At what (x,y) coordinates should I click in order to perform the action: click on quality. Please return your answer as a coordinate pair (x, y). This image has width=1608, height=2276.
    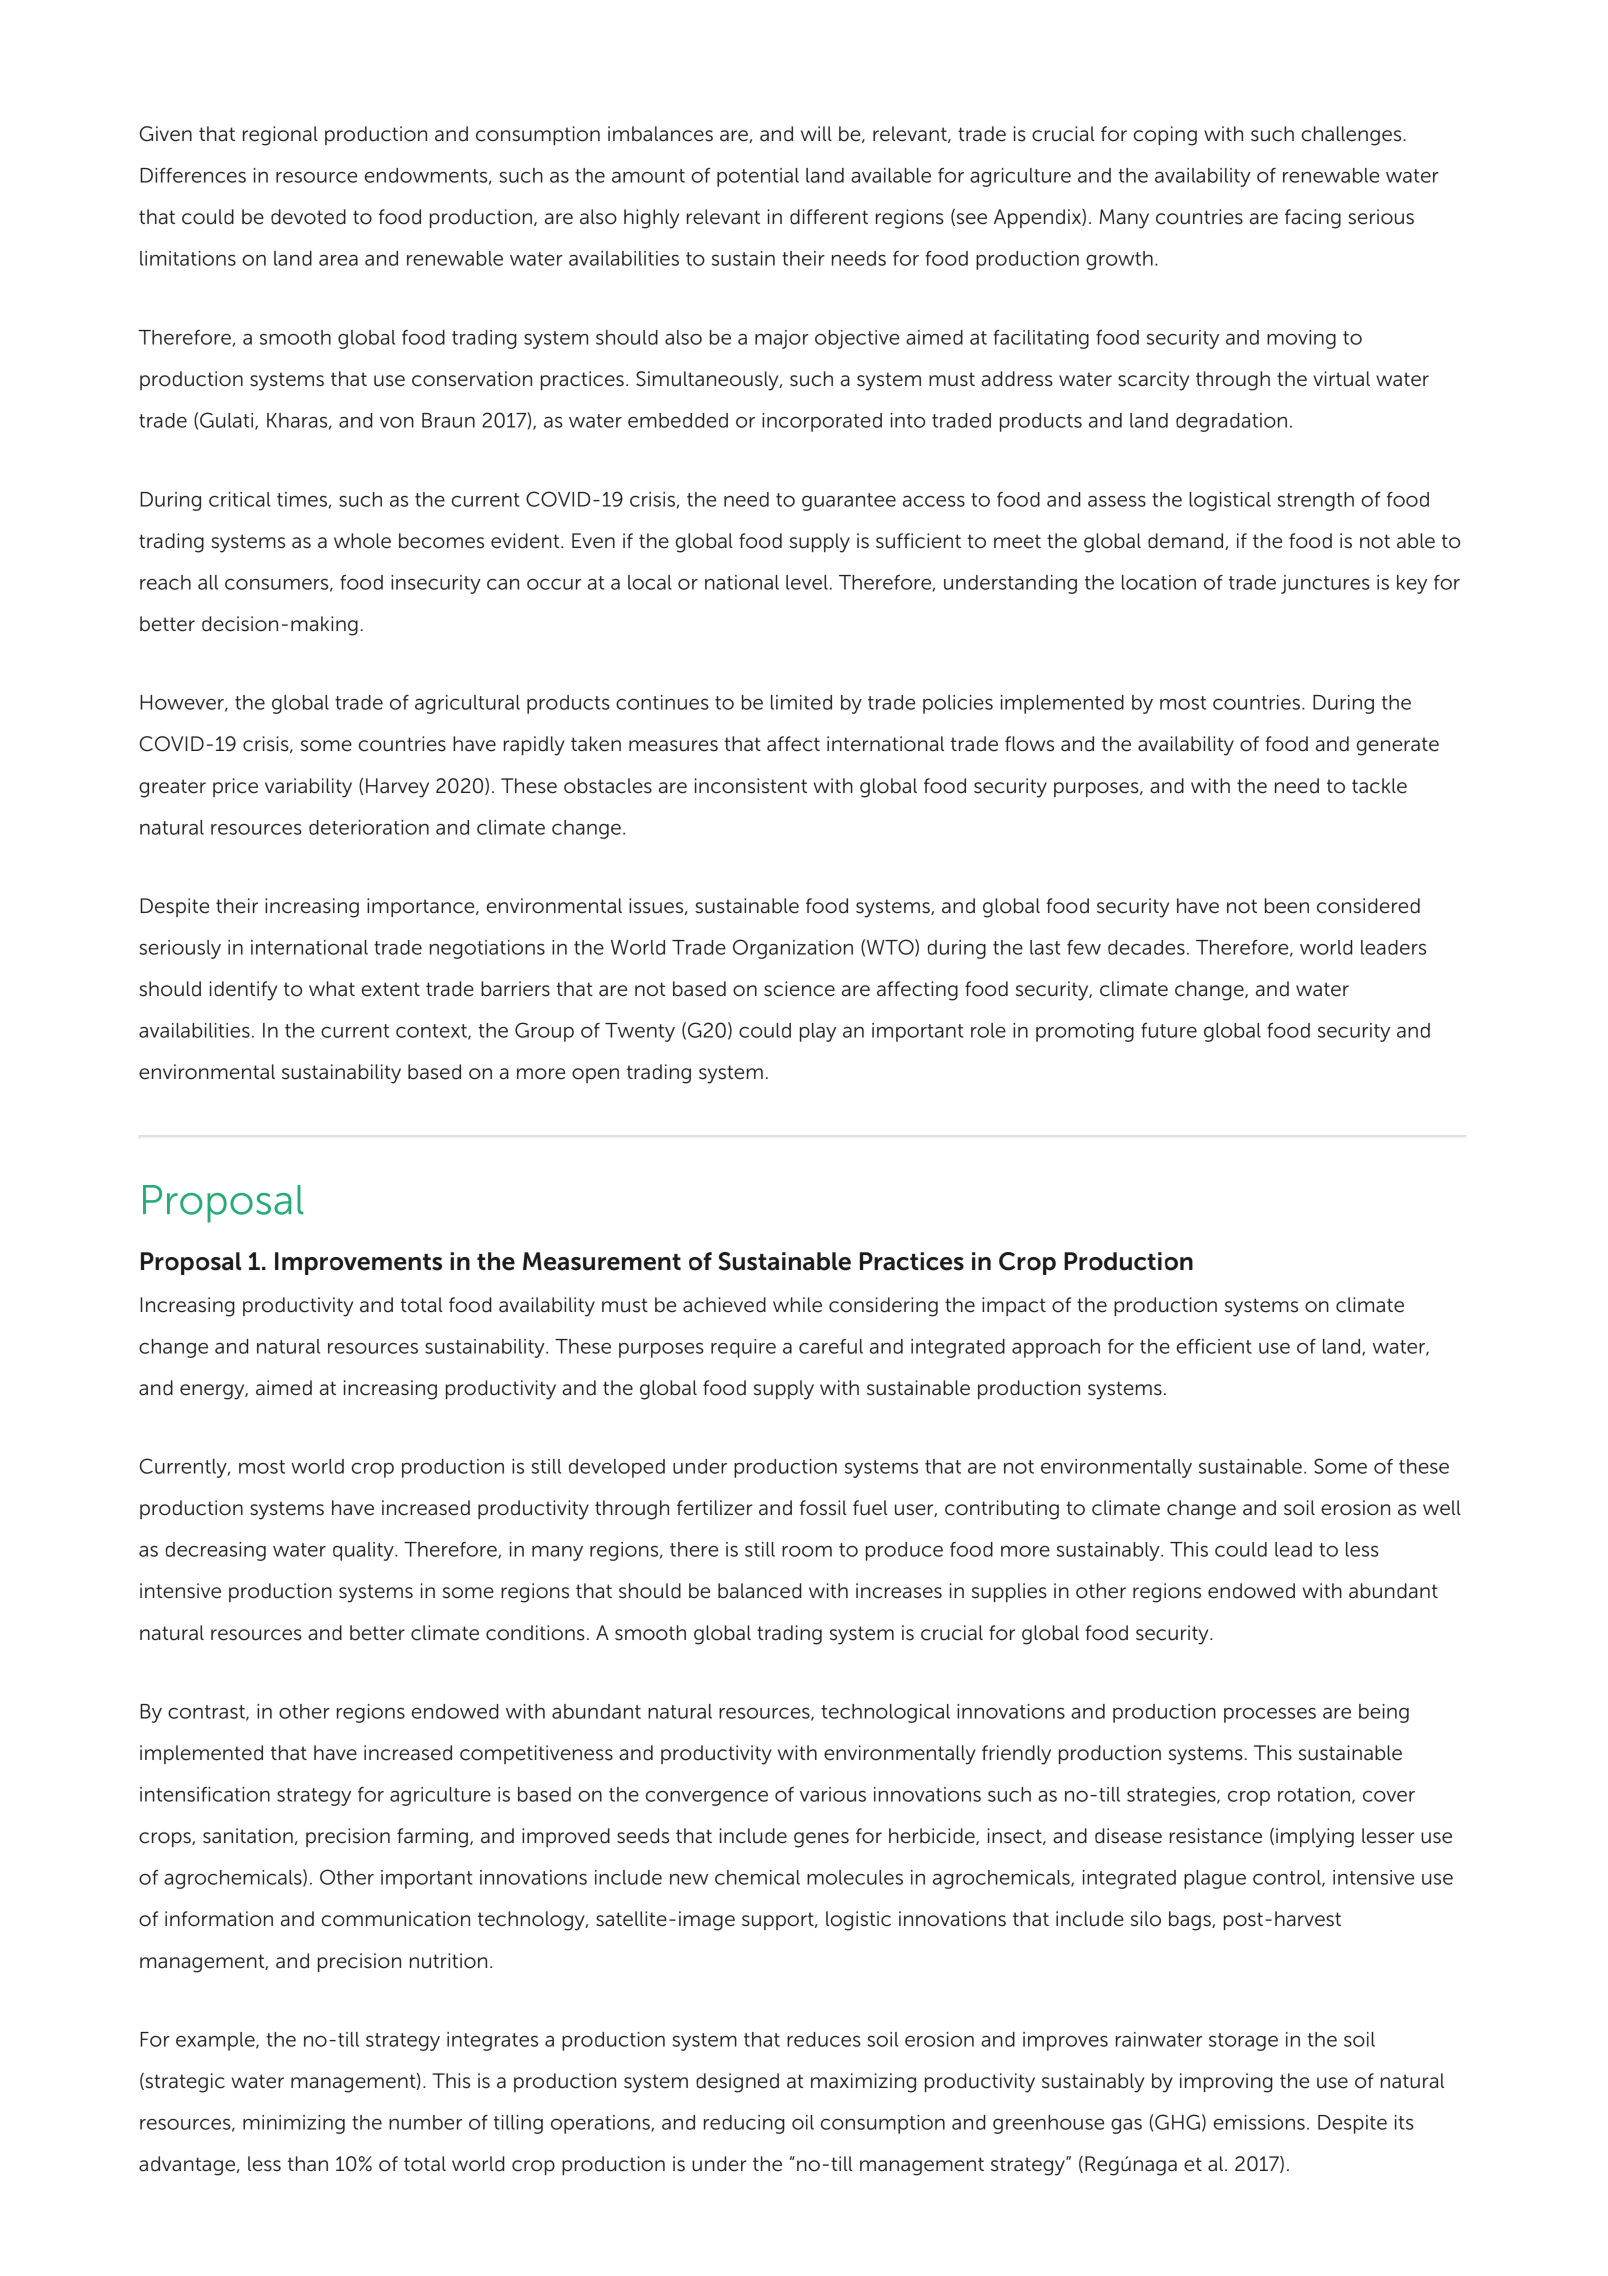
    Looking at the image, I should click on (364, 1551).
